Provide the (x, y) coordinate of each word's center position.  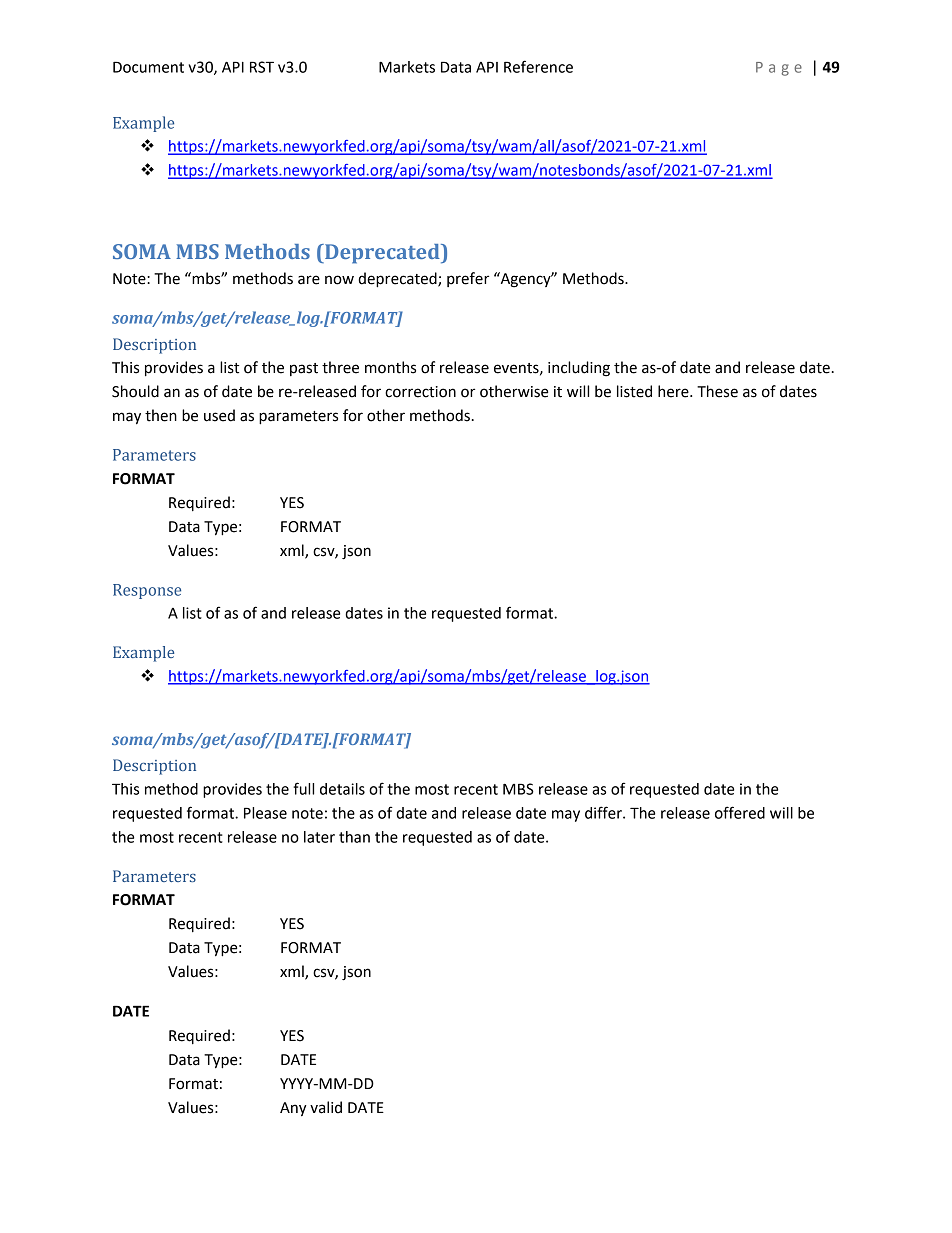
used (219, 415)
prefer (468, 279)
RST (262, 67)
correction (420, 392)
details (342, 789)
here (674, 391)
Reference (538, 66)
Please (265, 813)
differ (604, 812)
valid (326, 1107)
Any (293, 1109)
